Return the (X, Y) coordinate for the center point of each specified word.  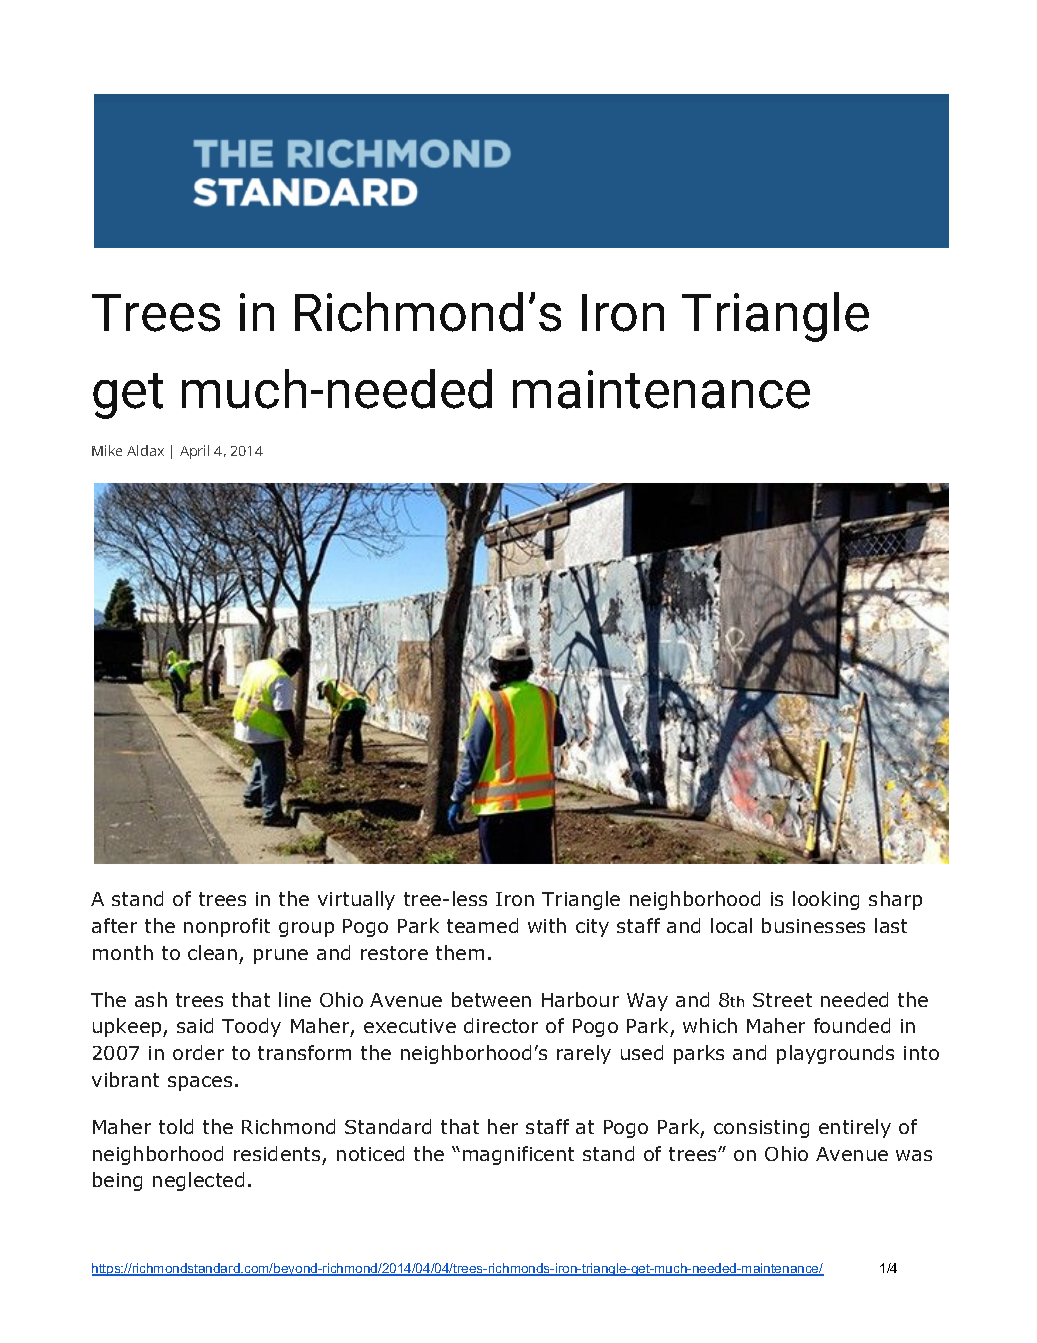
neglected (198, 1181)
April (194, 452)
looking (826, 900)
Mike (107, 450)
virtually (356, 900)
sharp (895, 900)
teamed (482, 925)
